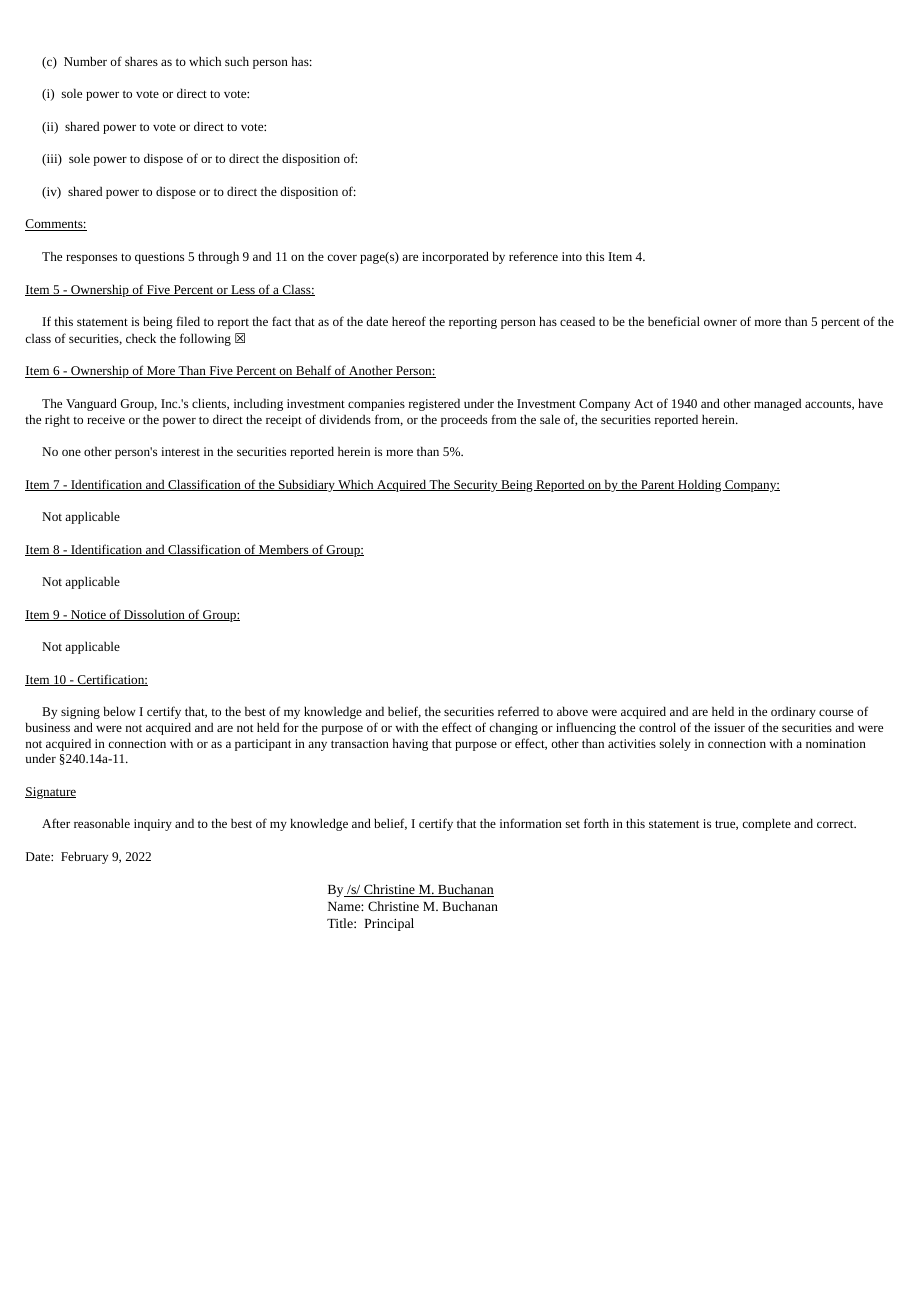 Image resolution: width=924 pixels, height=1308 pixels. I want to click on such, so click(237, 61).
